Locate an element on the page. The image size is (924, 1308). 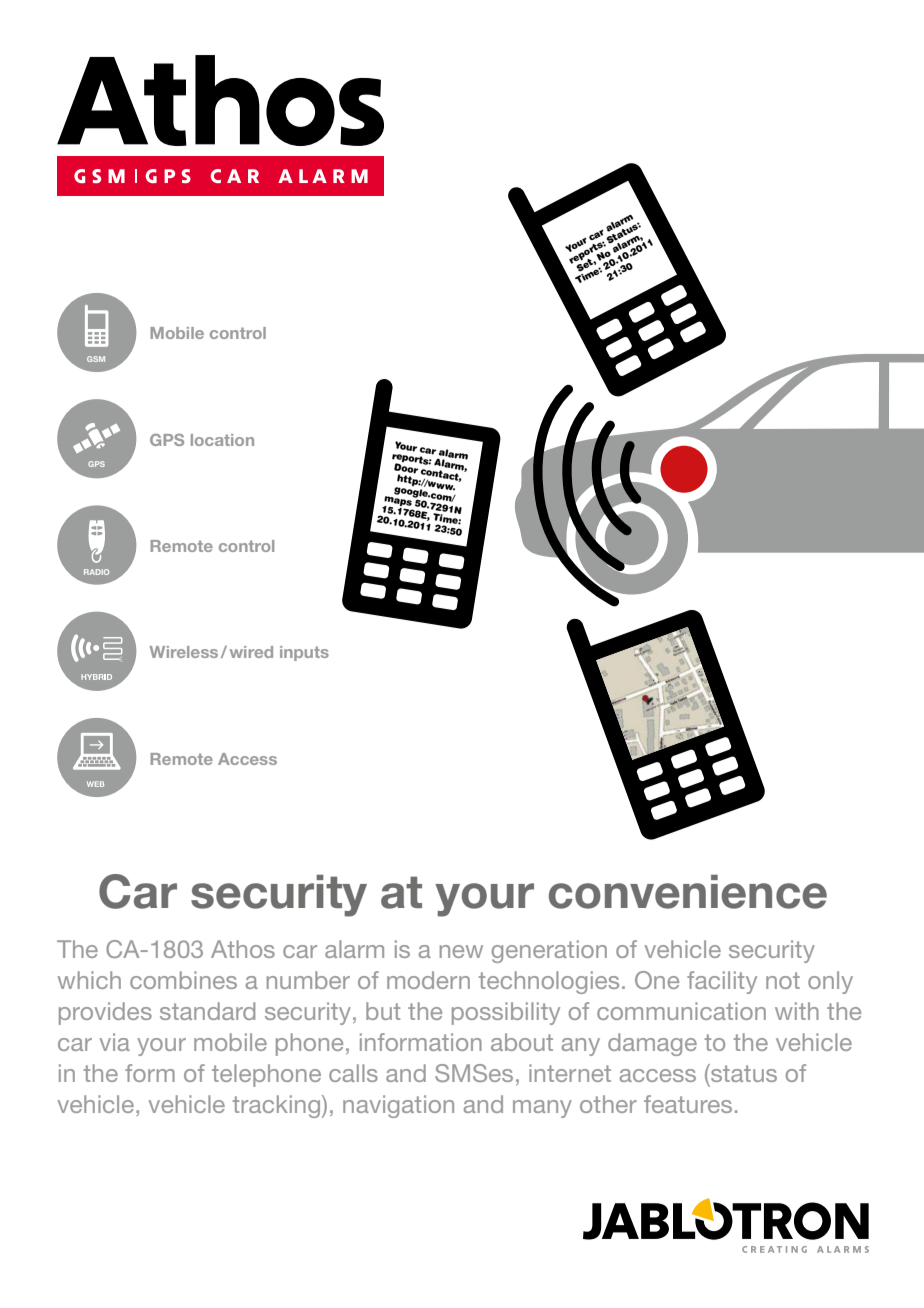
not is located at coordinates (783, 980).
